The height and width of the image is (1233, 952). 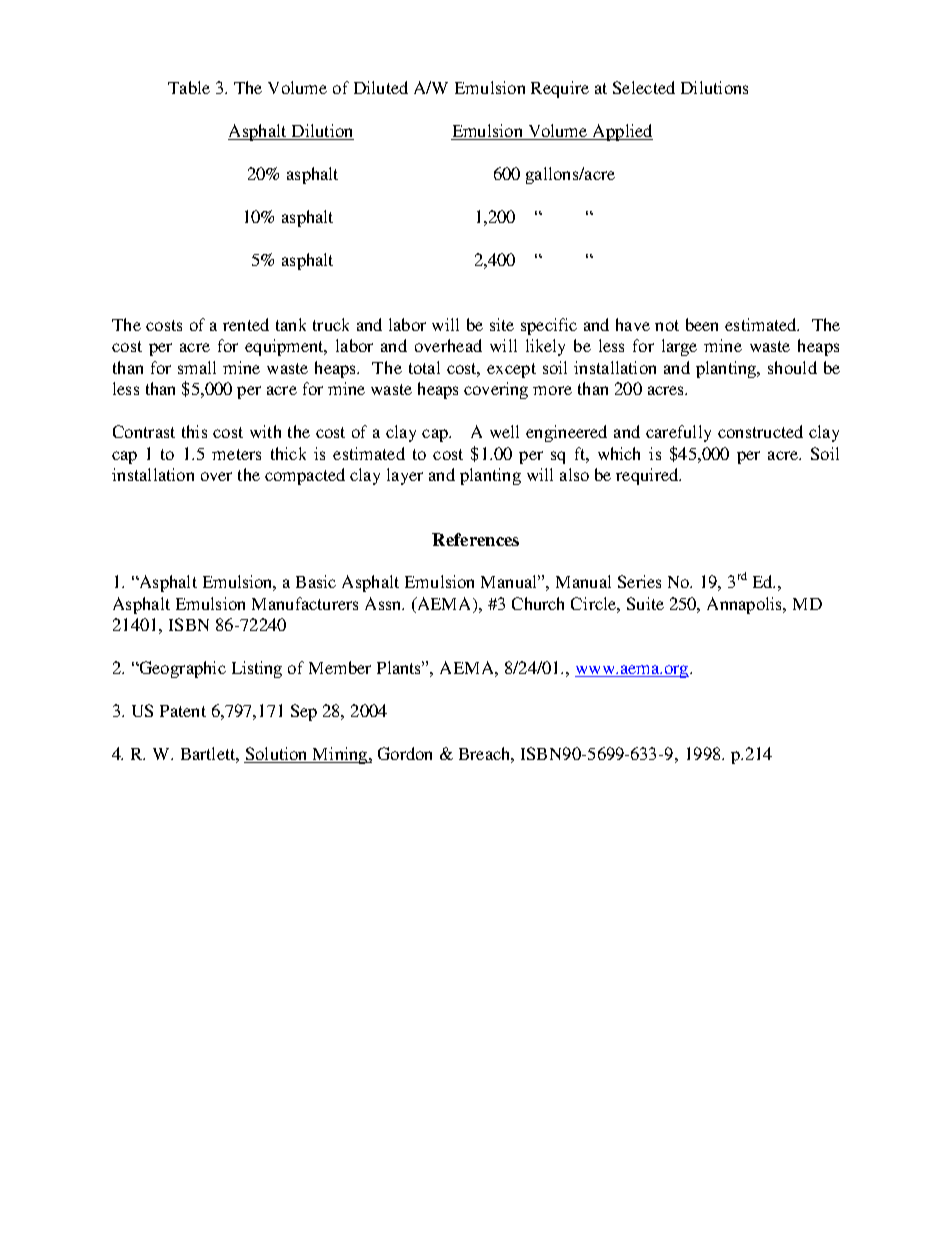 What do you see at coordinates (504, 431) in the image?
I see `well` at bounding box center [504, 431].
